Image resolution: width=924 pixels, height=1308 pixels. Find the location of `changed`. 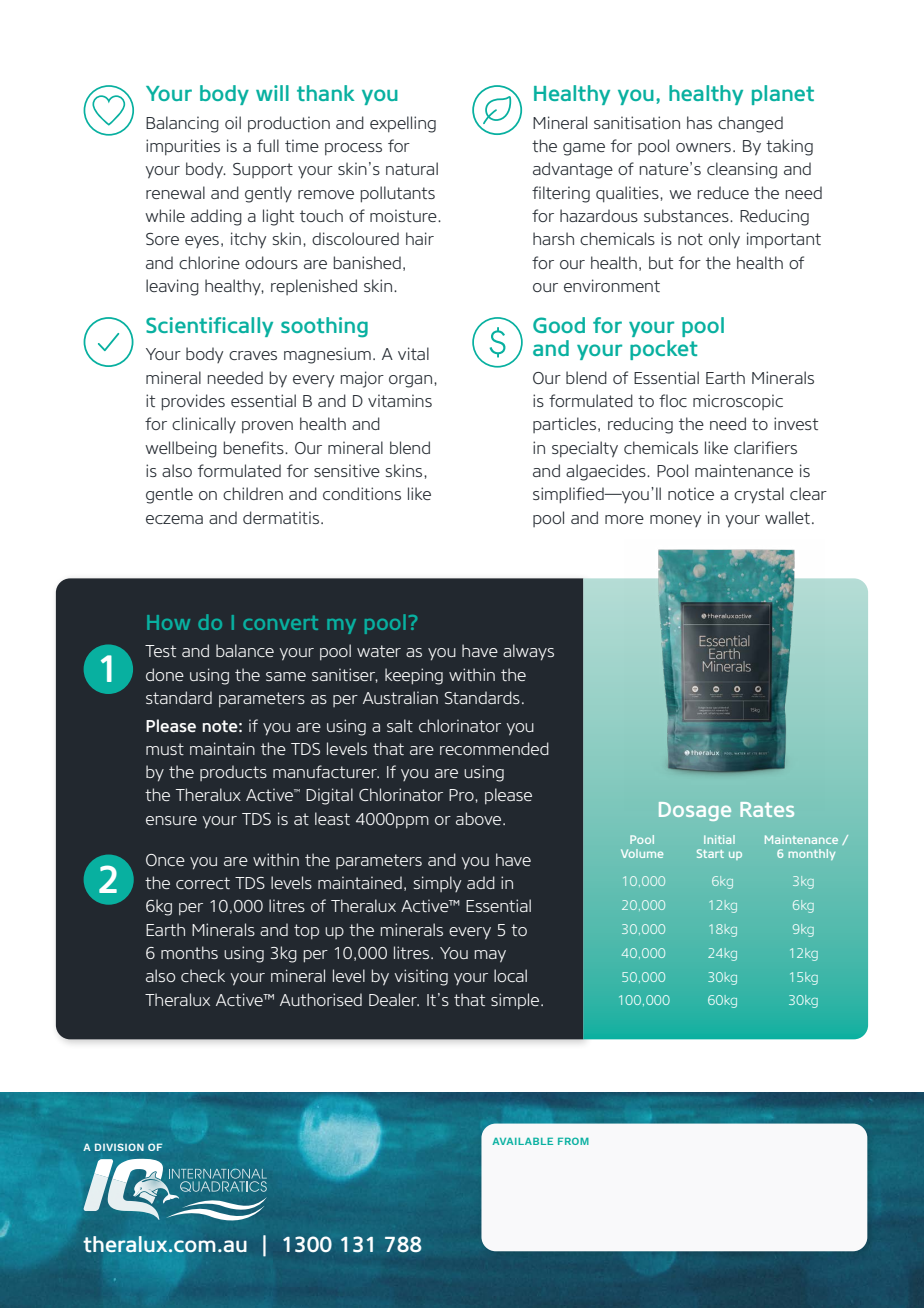

changed is located at coordinates (750, 124).
